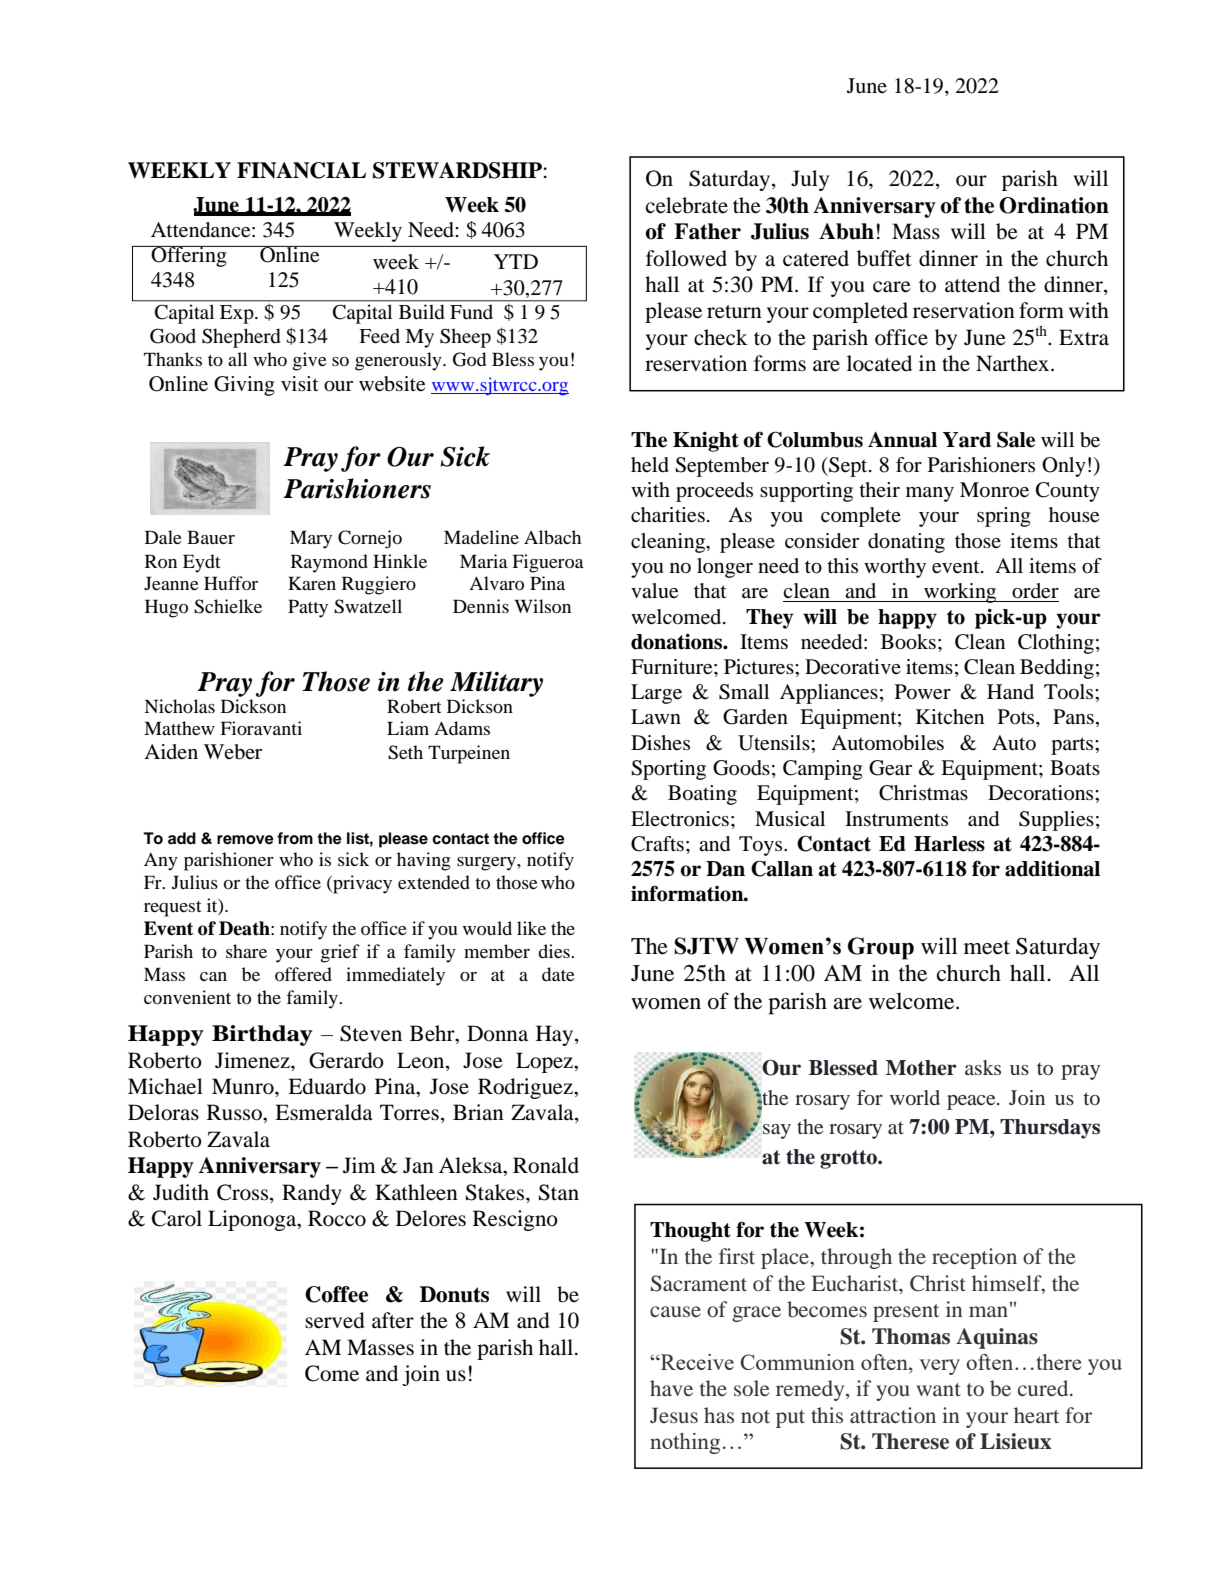 The width and height of the screenshot is (1222, 1582). Describe the element at coordinates (674, 1415) in the screenshot. I see `Jesus` at that location.
